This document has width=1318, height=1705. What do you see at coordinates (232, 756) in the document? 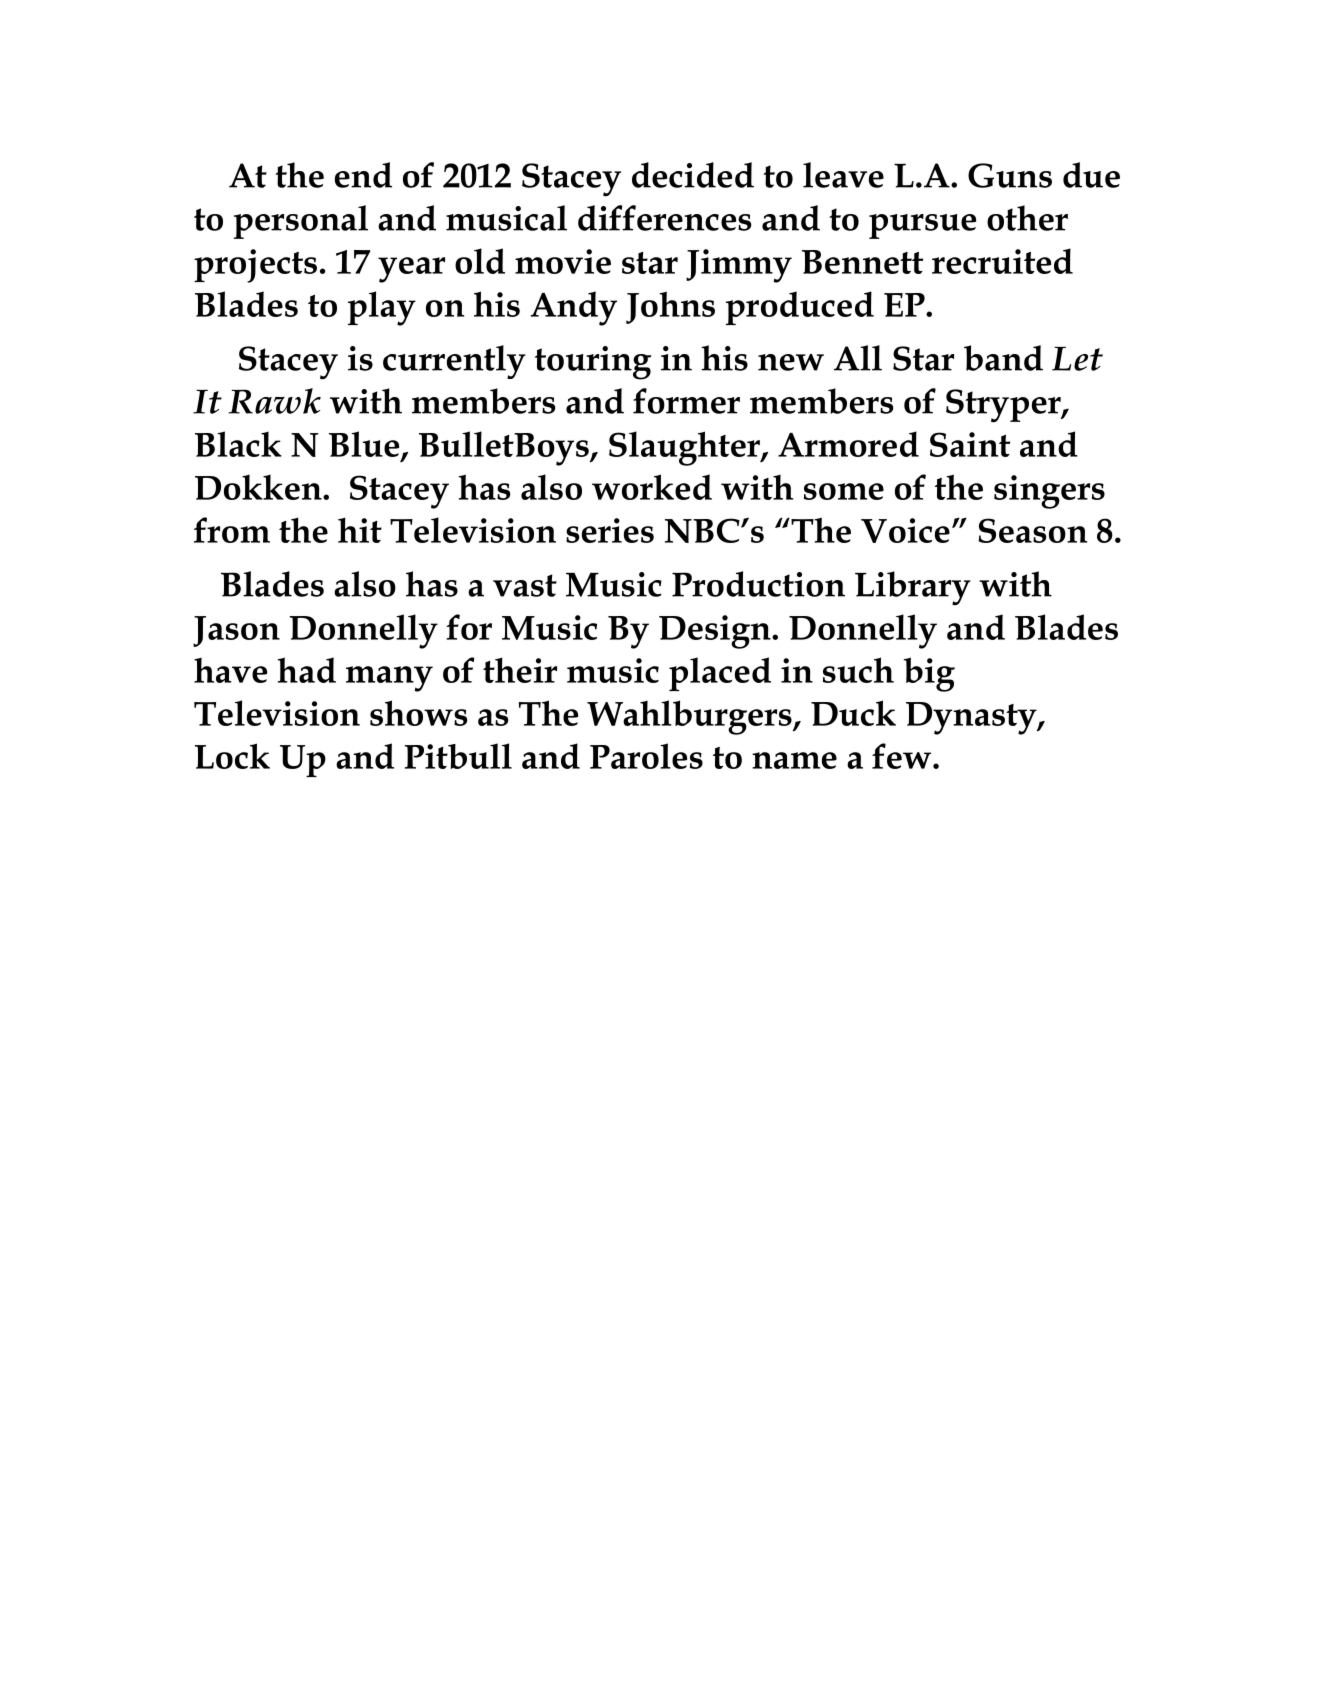
I see `Lock` at bounding box center [232, 756].
